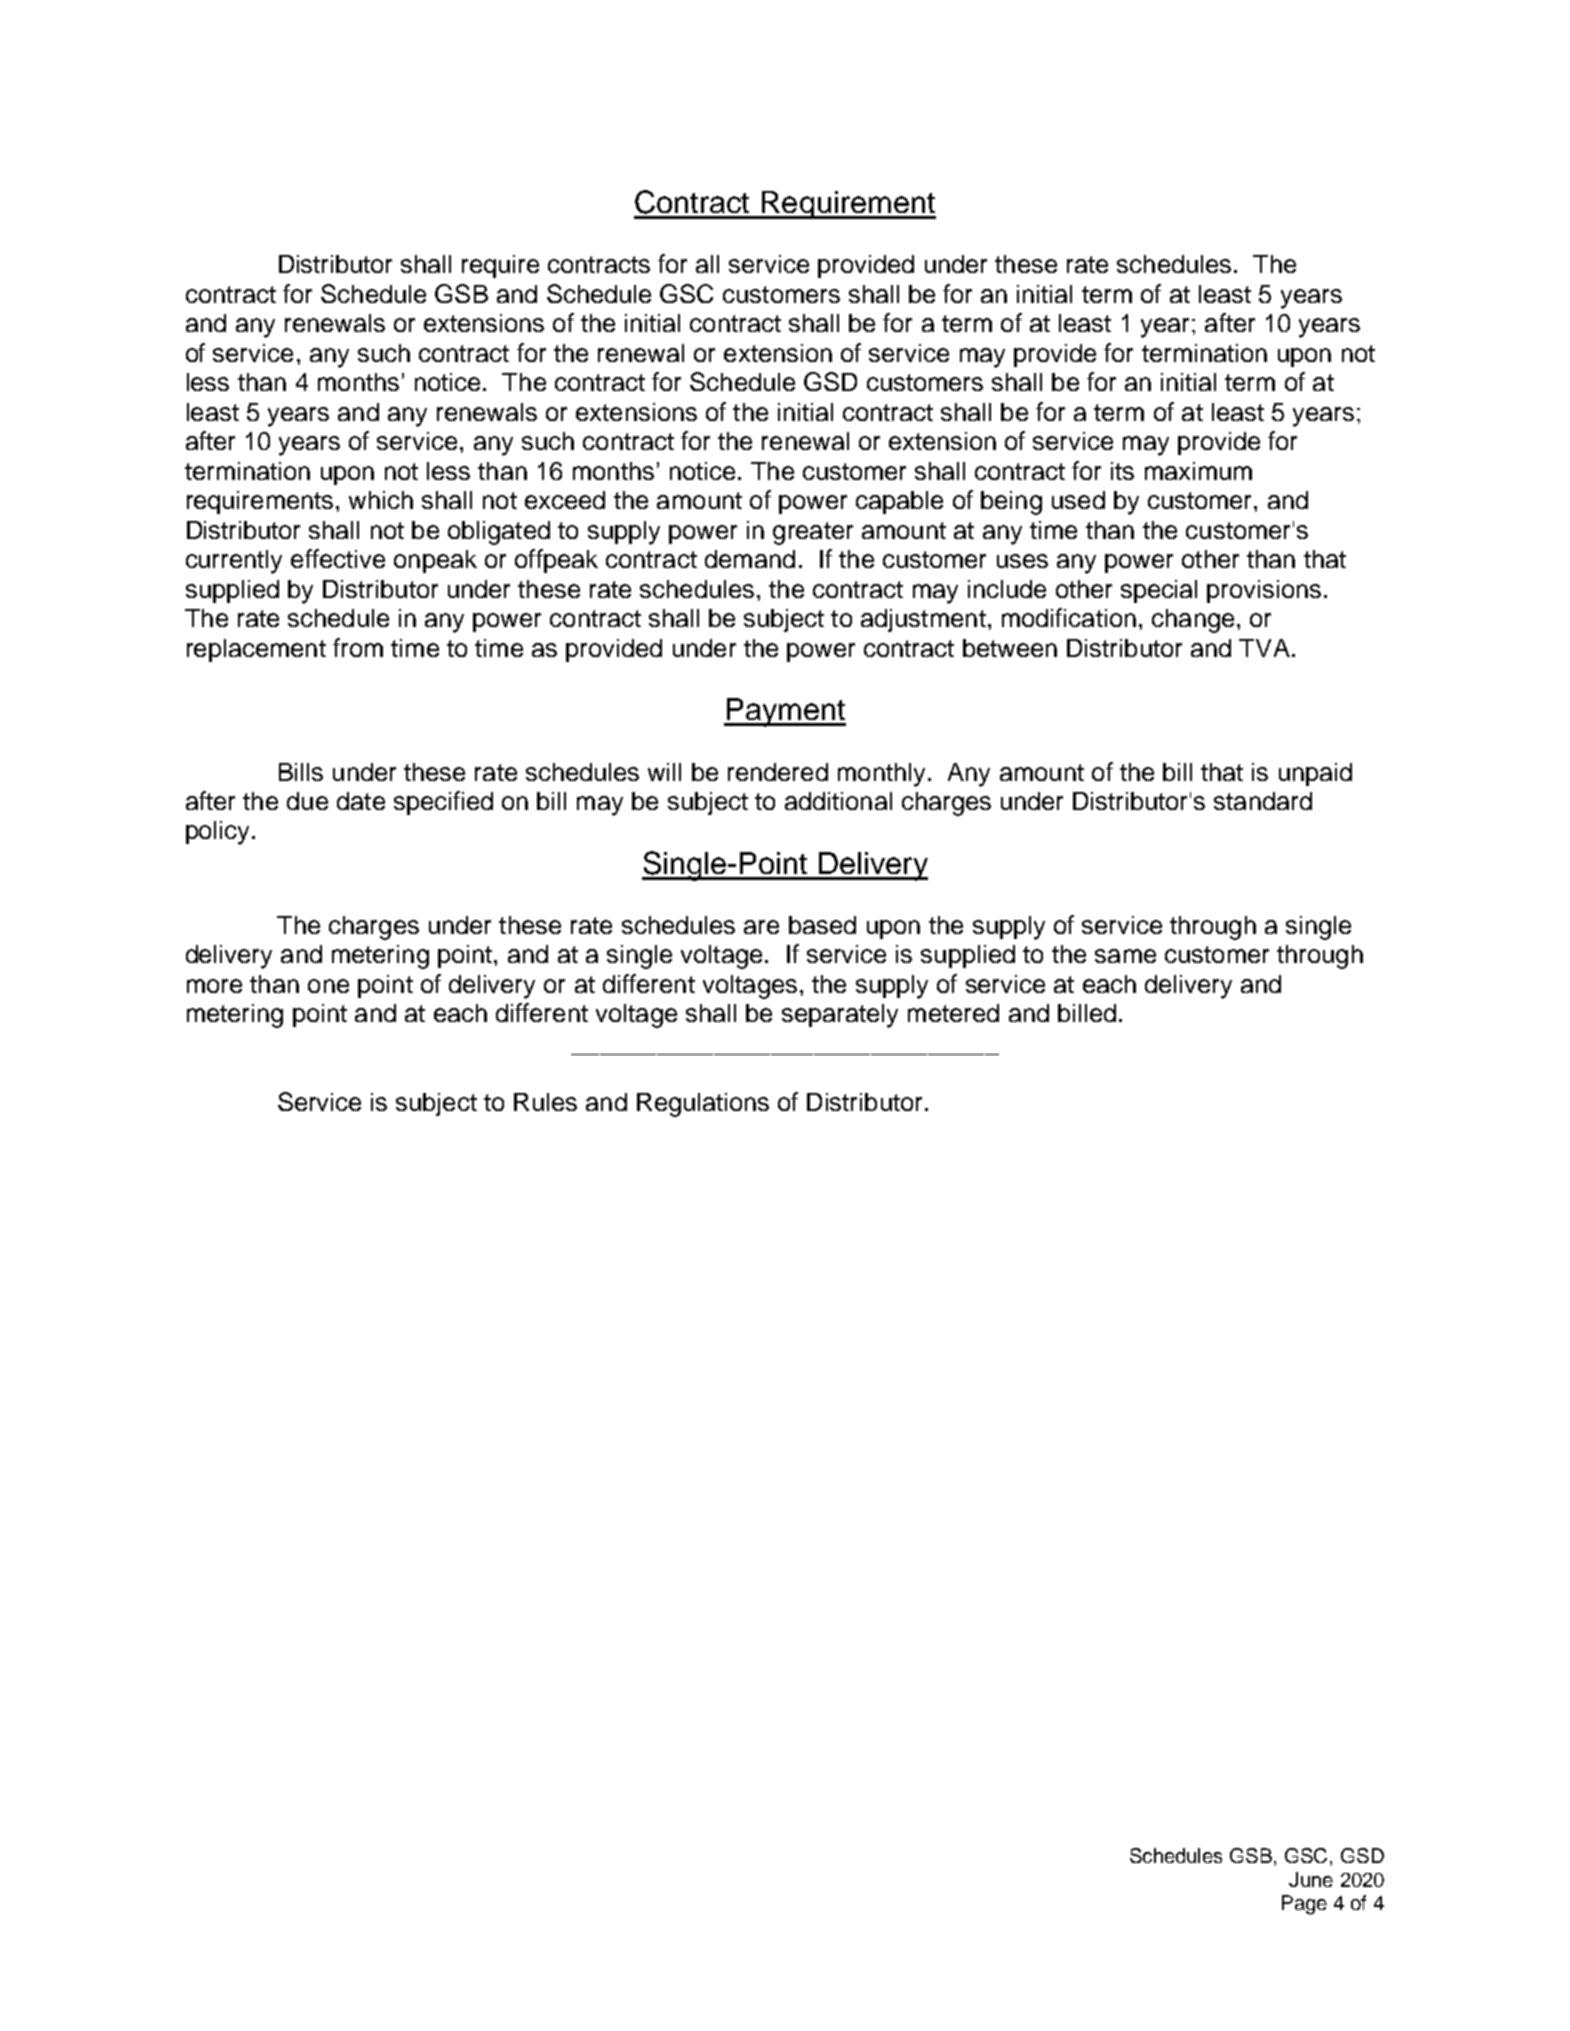 Image resolution: width=1570 pixels, height=2031 pixels. What do you see at coordinates (778, 772) in the page?
I see `rendered` at bounding box center [778, 772].
